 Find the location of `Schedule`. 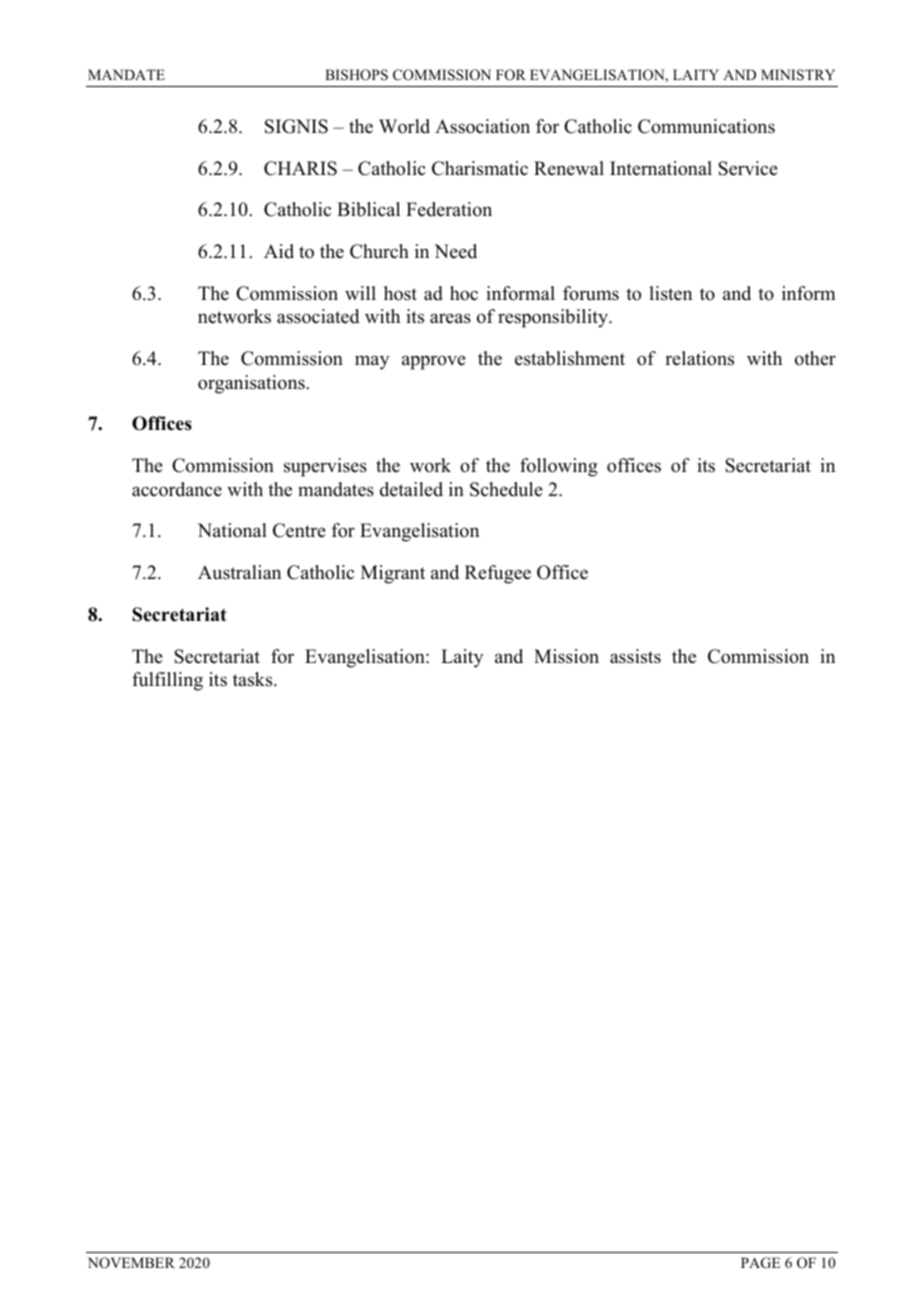

Schedule is located at coordinates (506, 489).
